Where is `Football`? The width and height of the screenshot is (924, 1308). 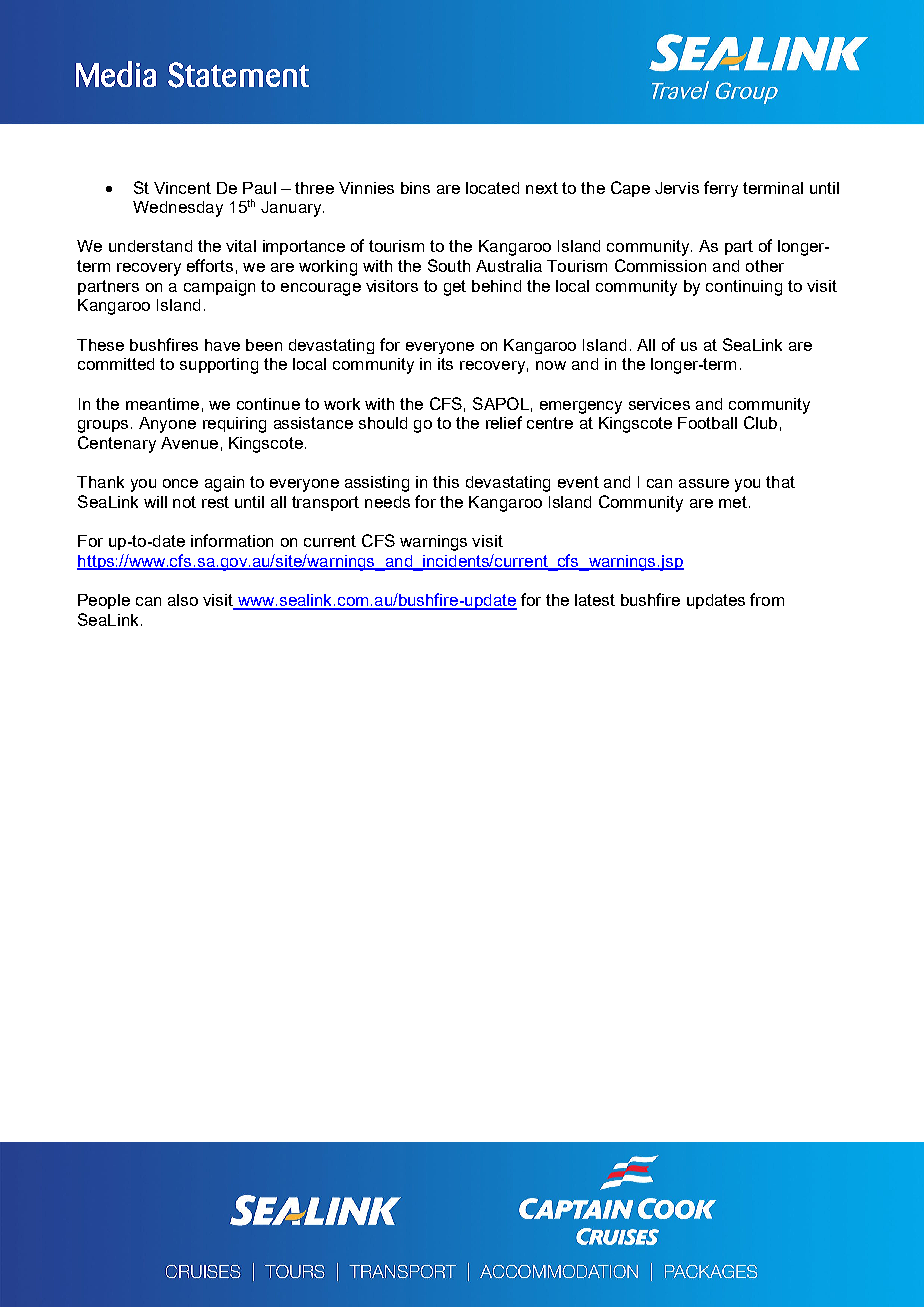 Football is located at coordinates (707, 423).
